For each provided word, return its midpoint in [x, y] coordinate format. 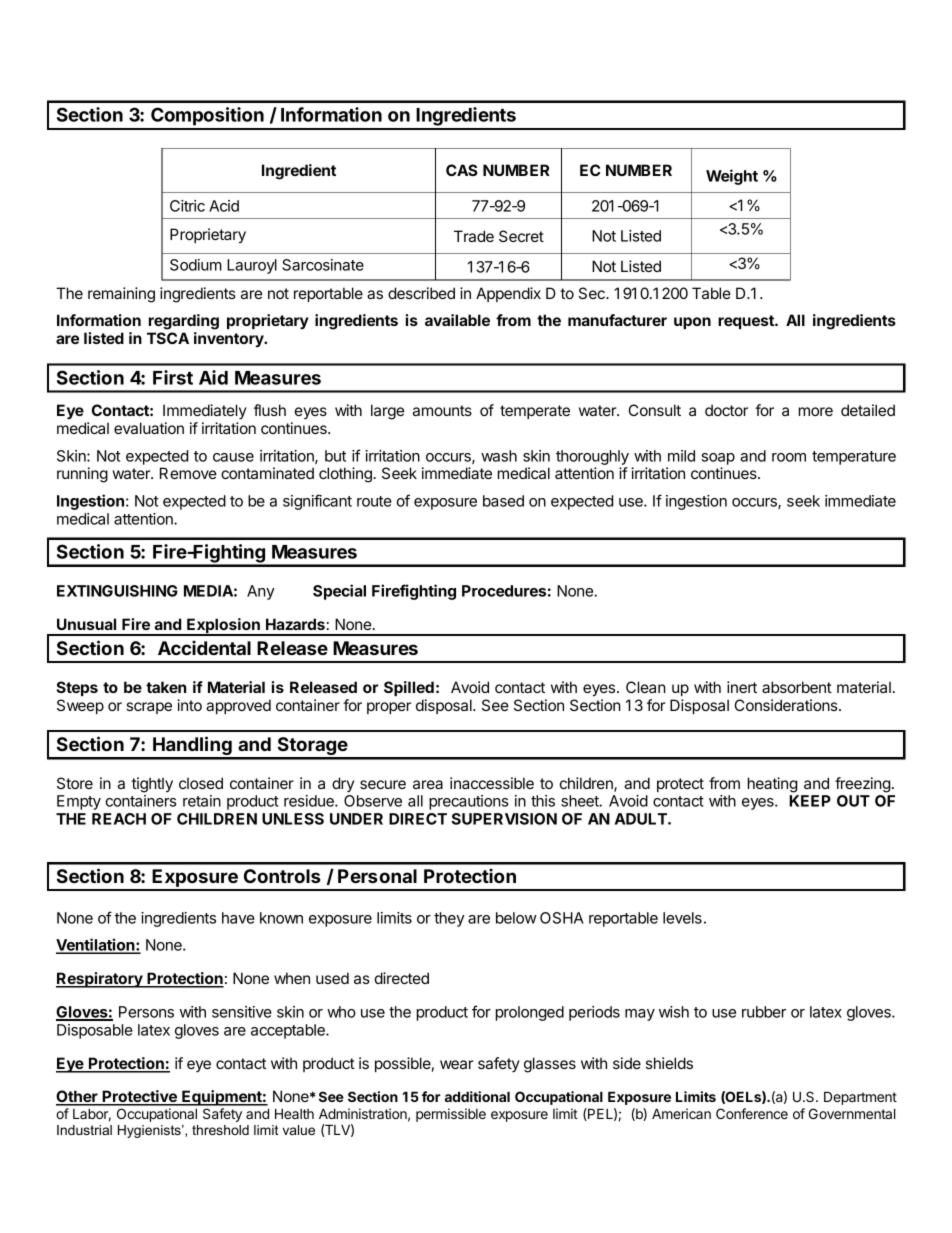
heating [772, 785]
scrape [149, 708]
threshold [220, 1130]
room [789, 457]
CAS [462, 170]
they [449, 919]
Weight [732, 177]
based [503, 501]
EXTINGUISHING [117, 591]
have [238, 918]
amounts [442, 410]
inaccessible [492, 783]
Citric [187, 206]
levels [682, 918]
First [173, 377]
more [816, 411]
